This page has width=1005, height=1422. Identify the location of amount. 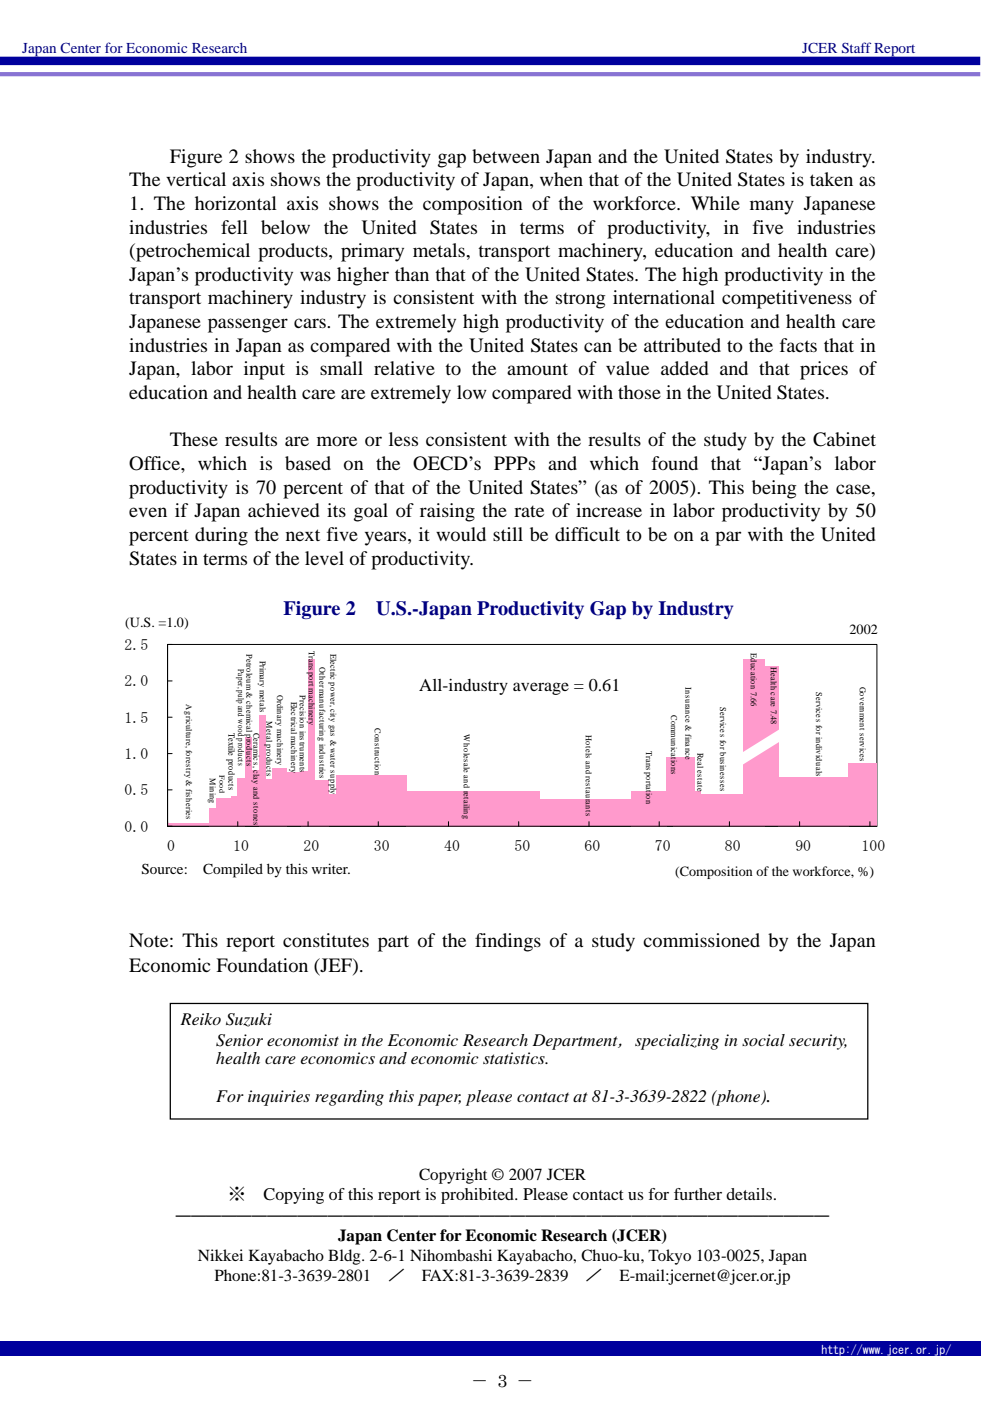
(537, 369).
